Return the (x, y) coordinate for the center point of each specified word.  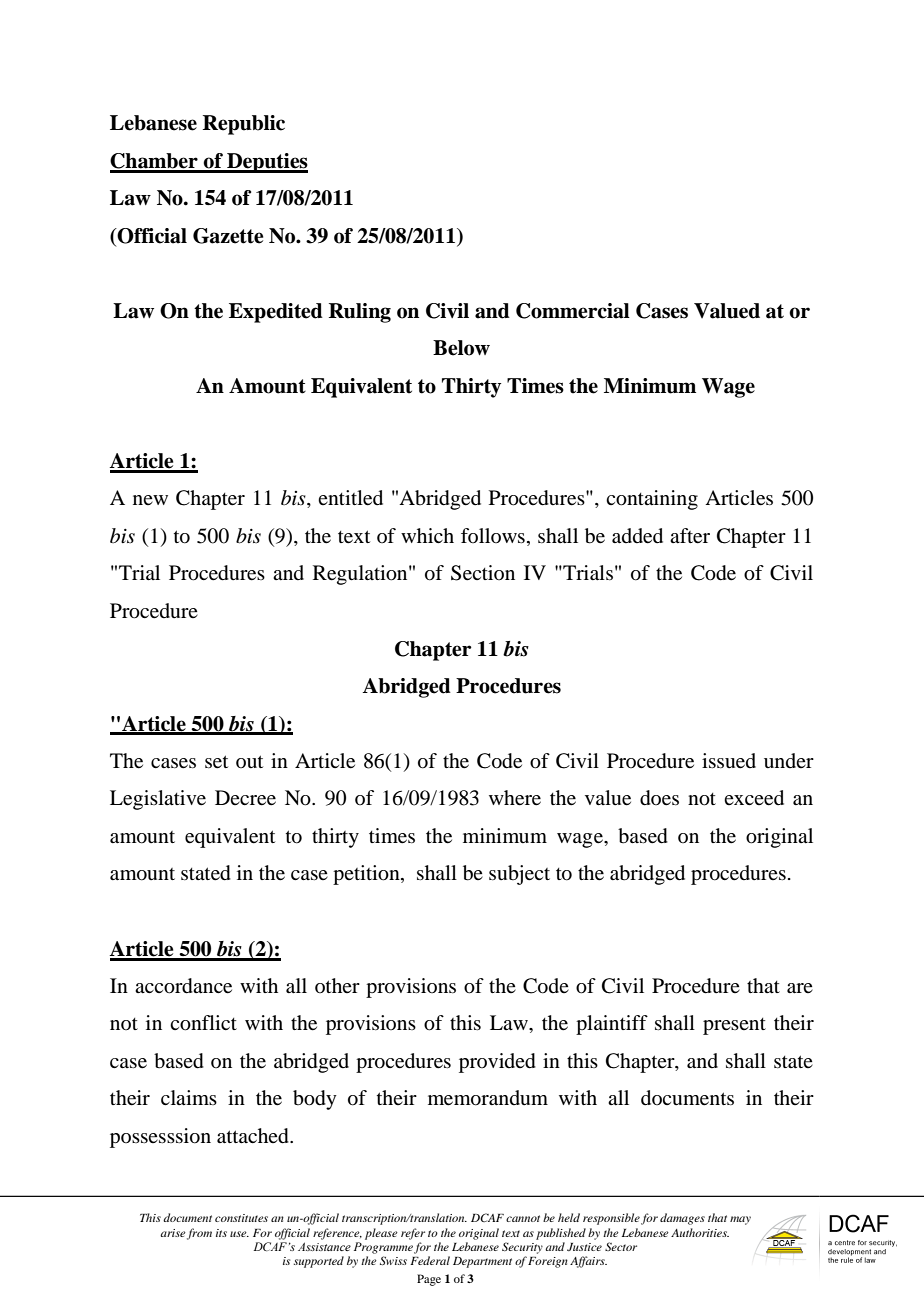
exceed (754, 798)
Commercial (573, 311)
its (221, 1233)
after (690, 536)
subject (519, 875)
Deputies (266, 163)
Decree (245, 798)
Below (461, 348)
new (150, 500)
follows (493, 535)
